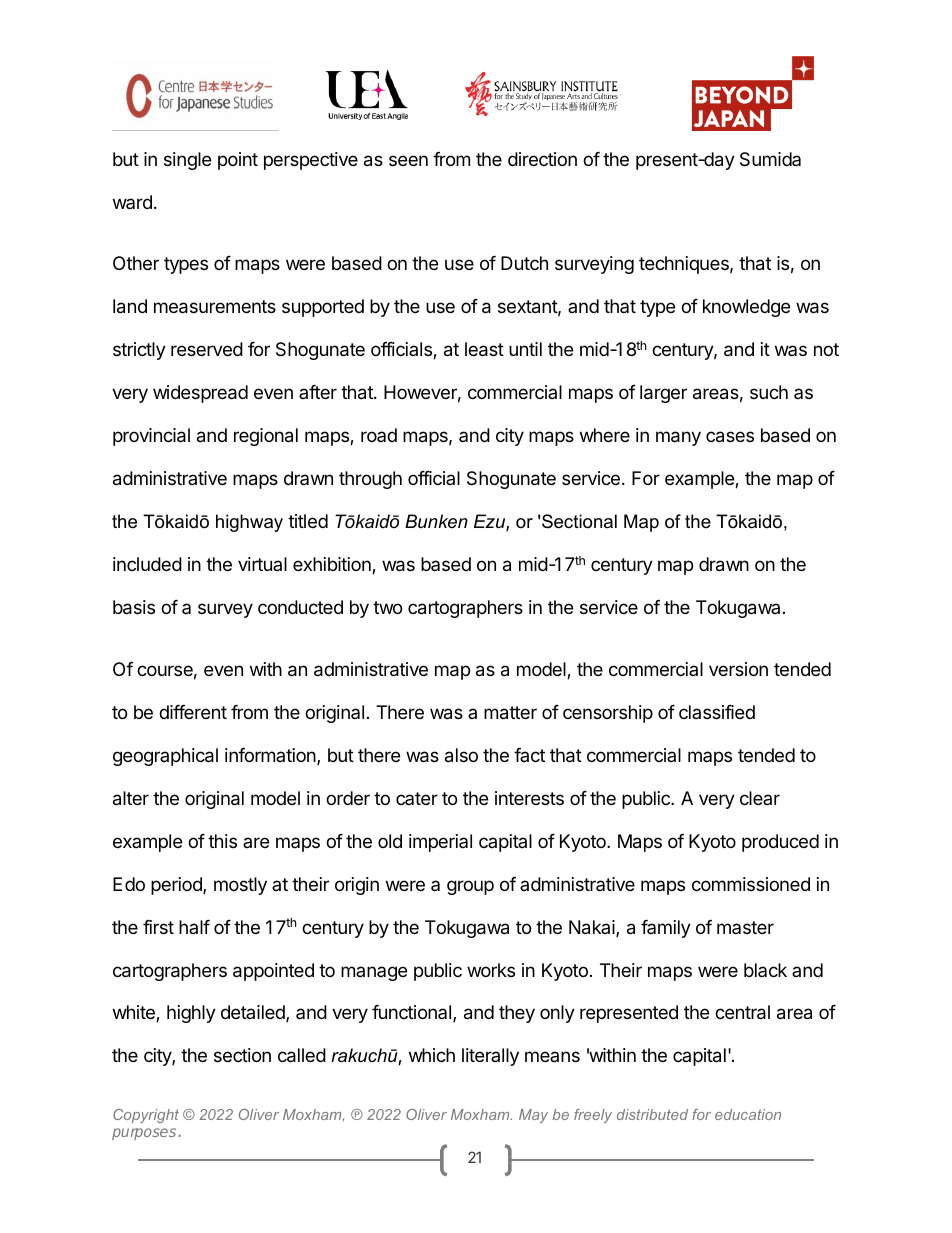  I want to click on matter, so click(510, 713).
